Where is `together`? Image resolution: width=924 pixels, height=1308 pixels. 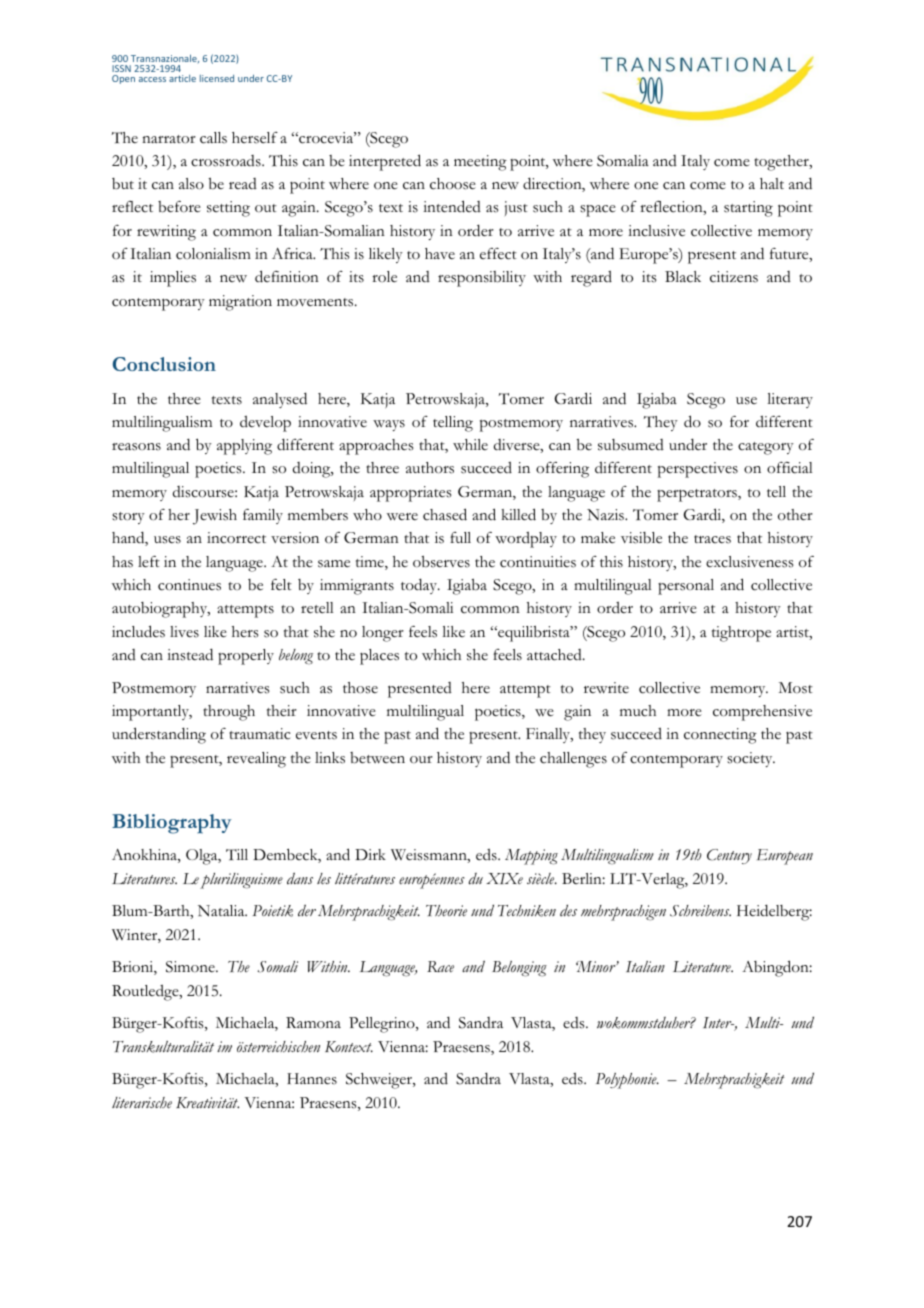 together is located at coordinates (782, 163).
